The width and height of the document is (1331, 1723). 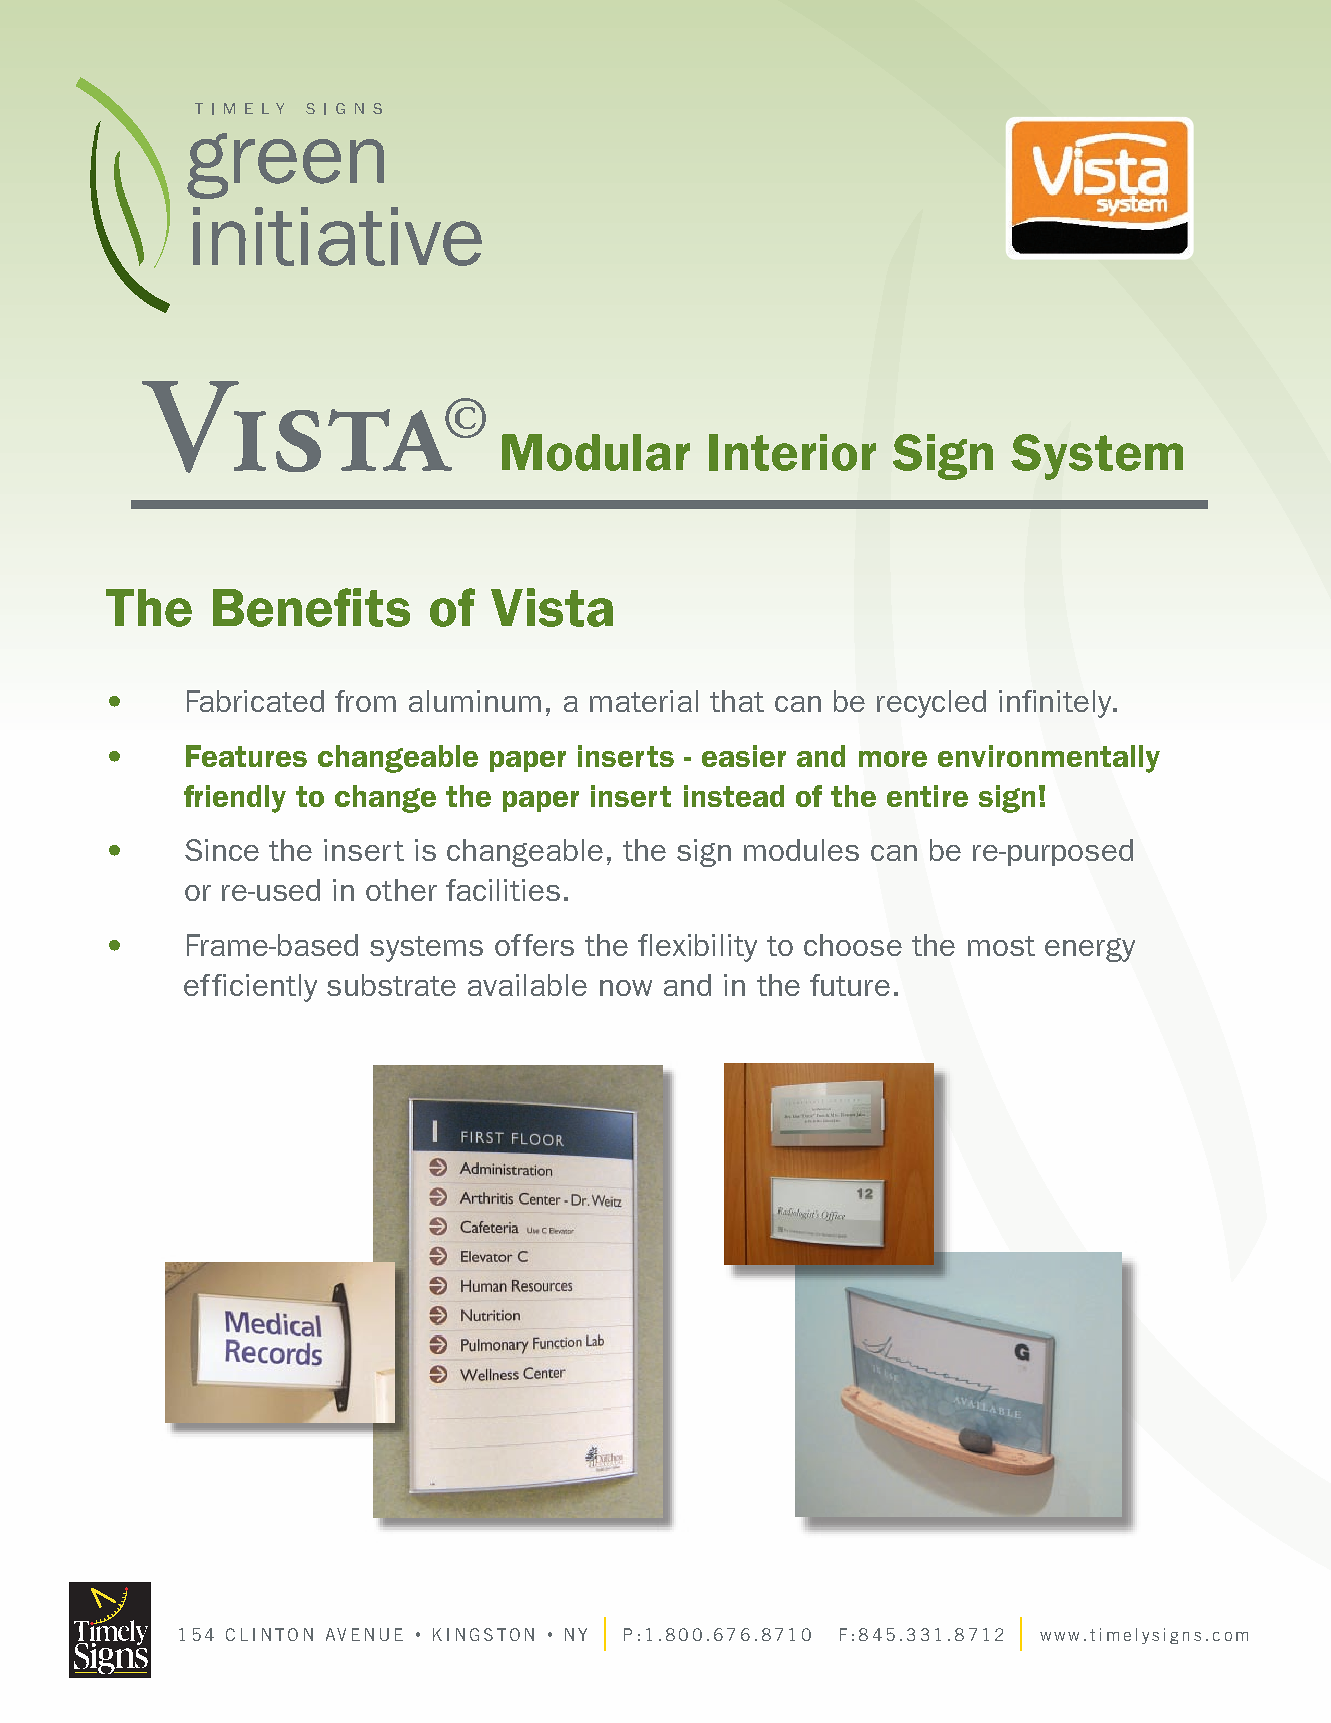 What do you see at coordinates (391, 985) in the document?
I see `substrate` at bounding box center [391, 985].
